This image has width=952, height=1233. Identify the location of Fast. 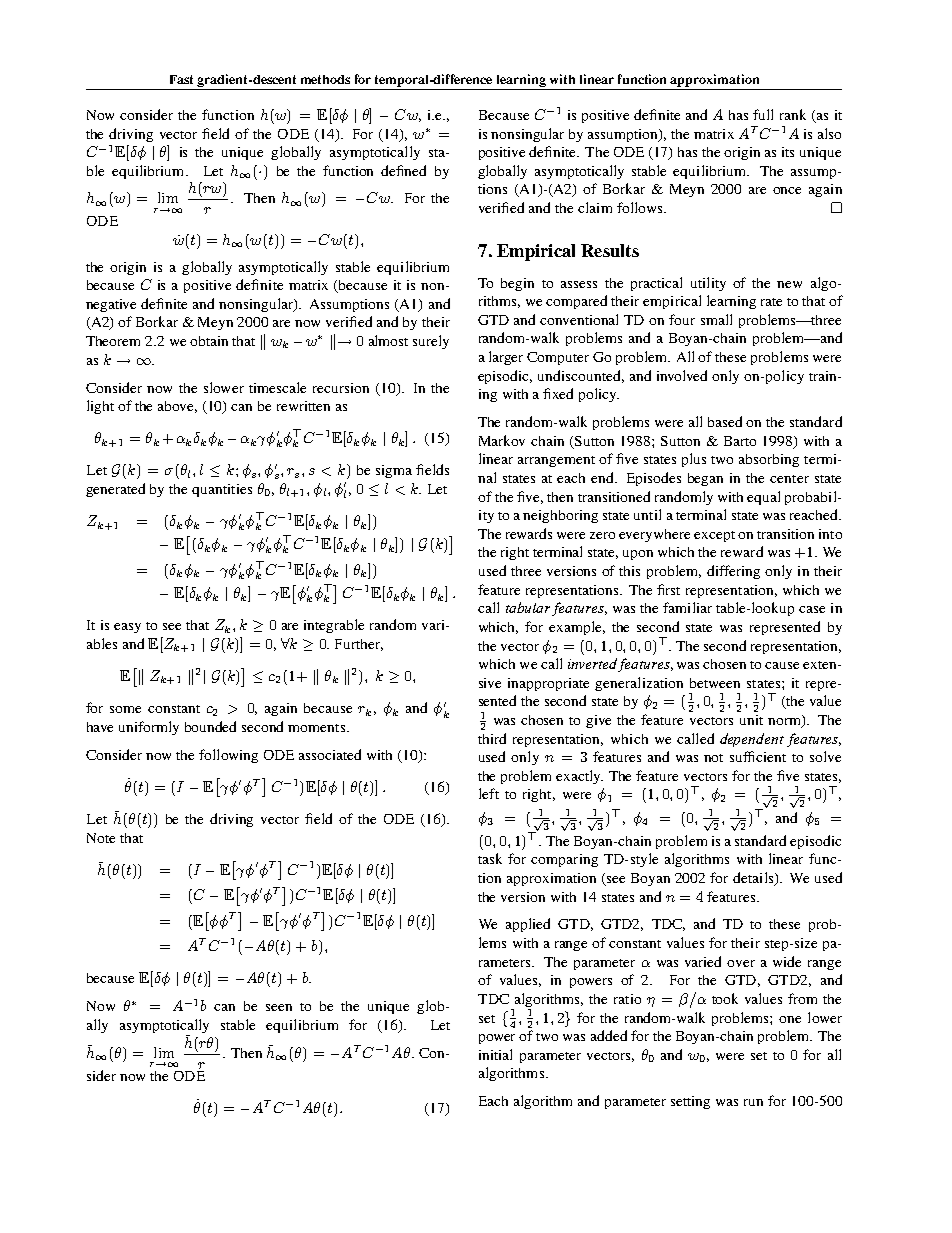
(181, 79).
